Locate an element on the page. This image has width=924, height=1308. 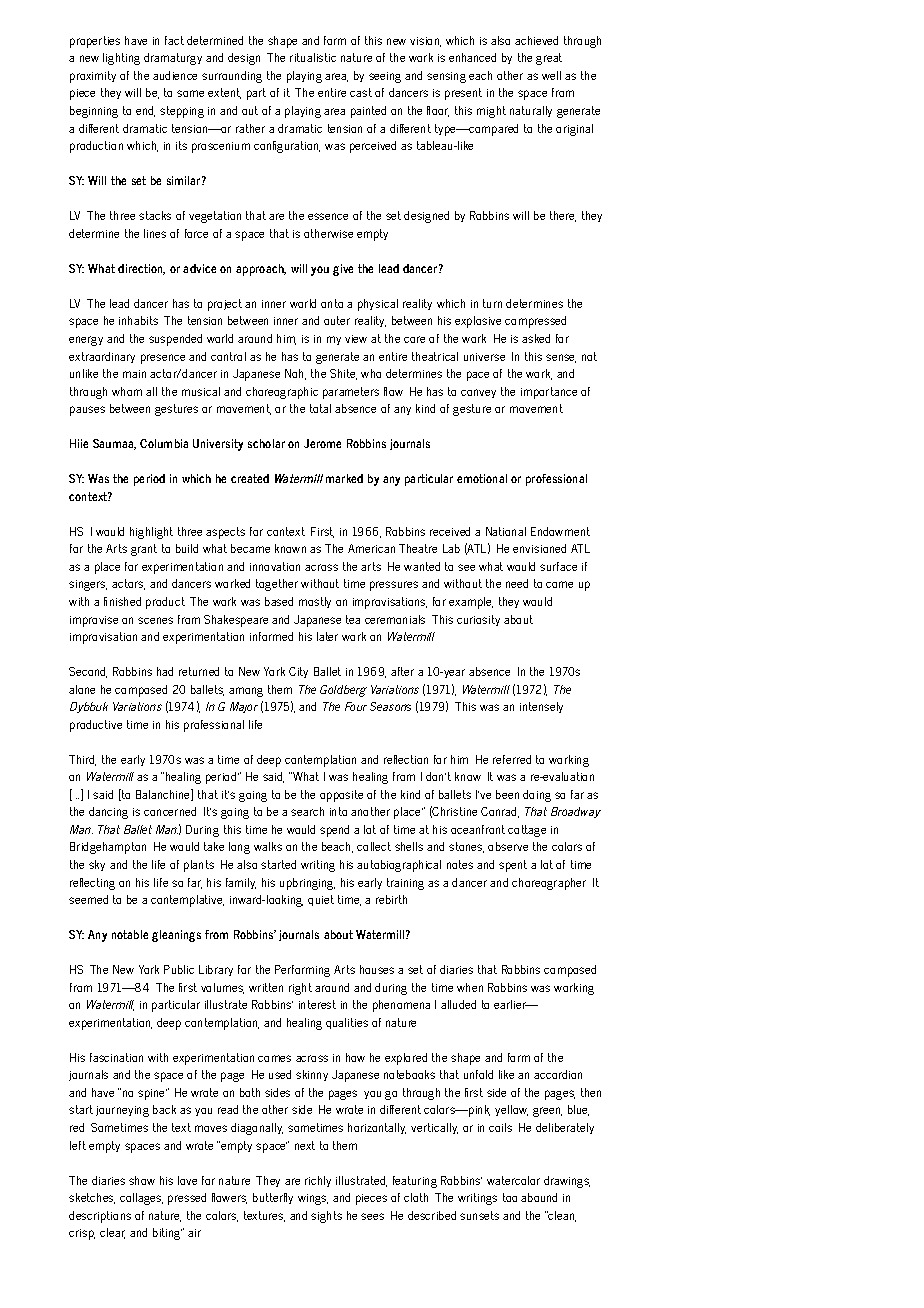
lighting is located at coordinates (121, 59).
